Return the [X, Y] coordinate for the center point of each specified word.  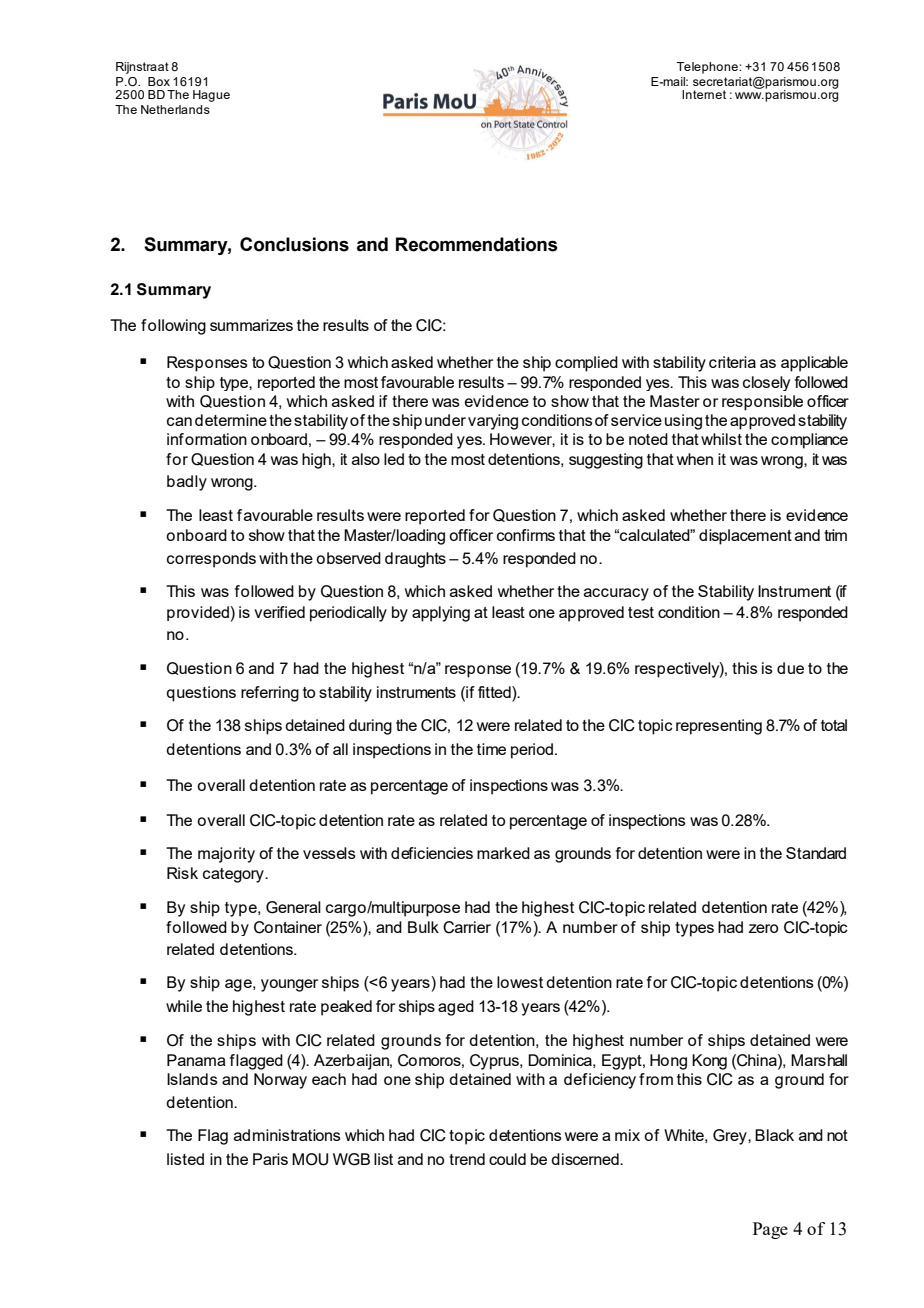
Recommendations [477, 244]
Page [770, 1230]
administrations [287, 1135]
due [790, 668]
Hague [211, 96]
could [507, 1159]
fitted [495, 692]
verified [279, 612]
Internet [704, 94]
